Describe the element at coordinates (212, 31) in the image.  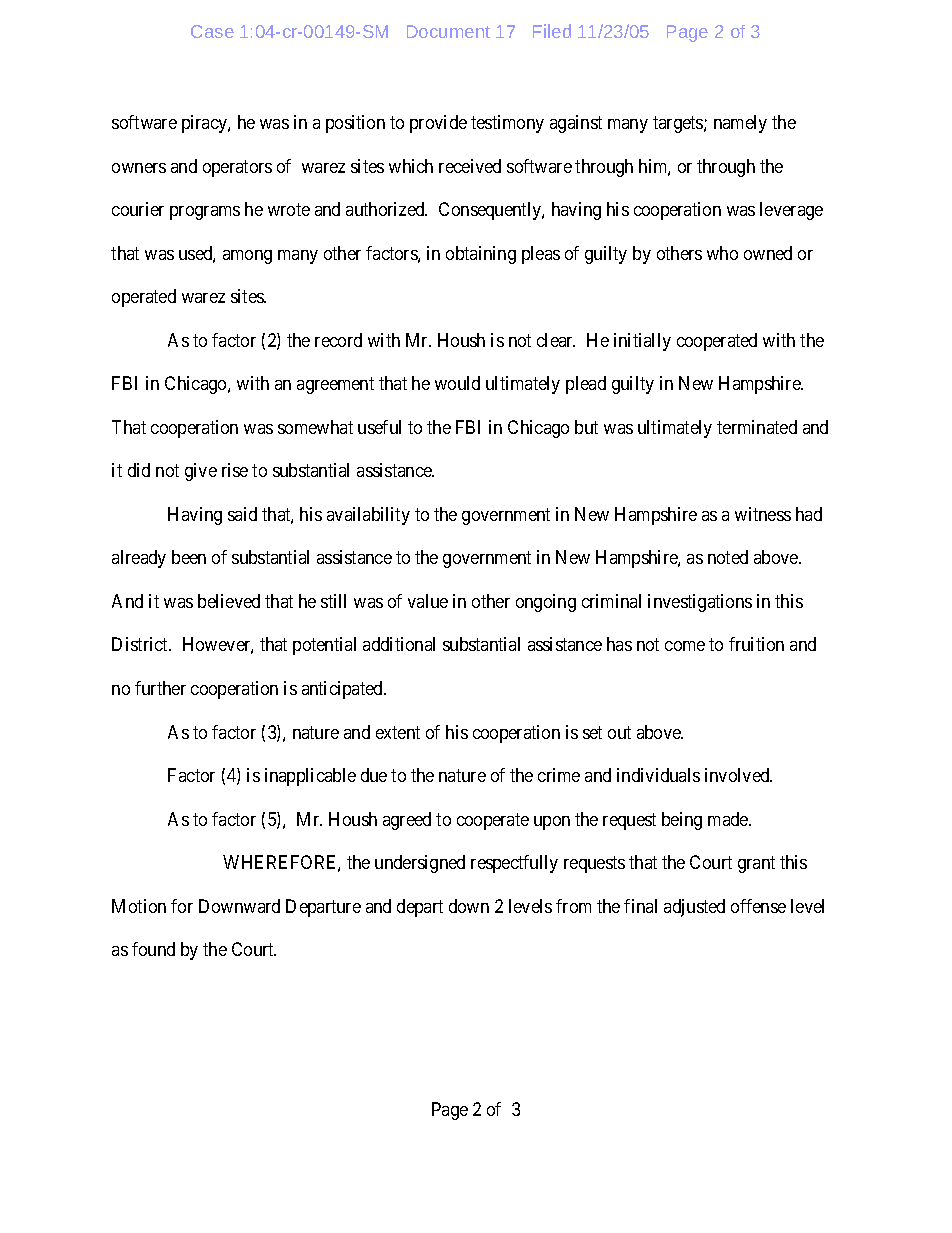
I see `Case` at that location.
